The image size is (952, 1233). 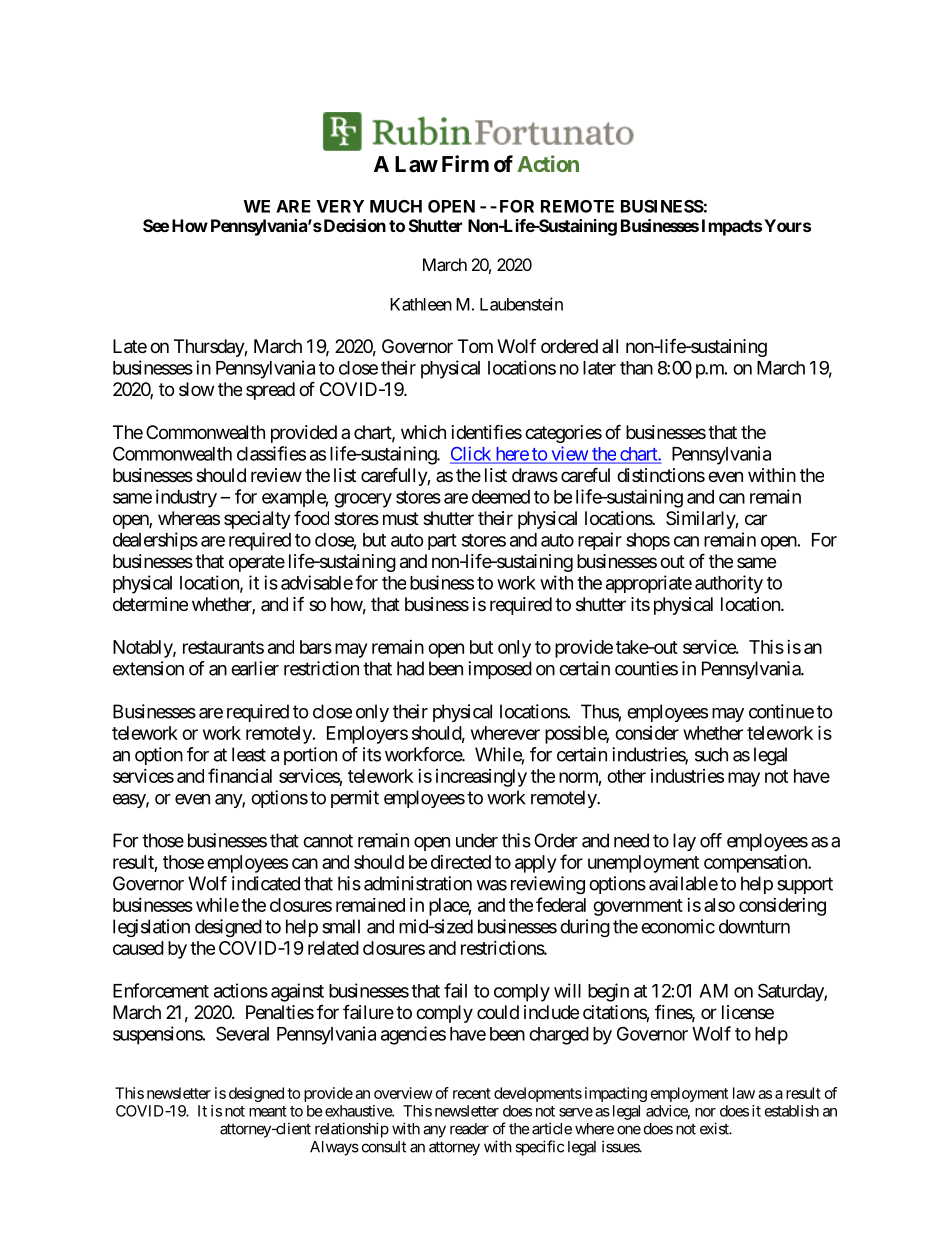 I want to click on earlier, so click(x=255, y=668).
